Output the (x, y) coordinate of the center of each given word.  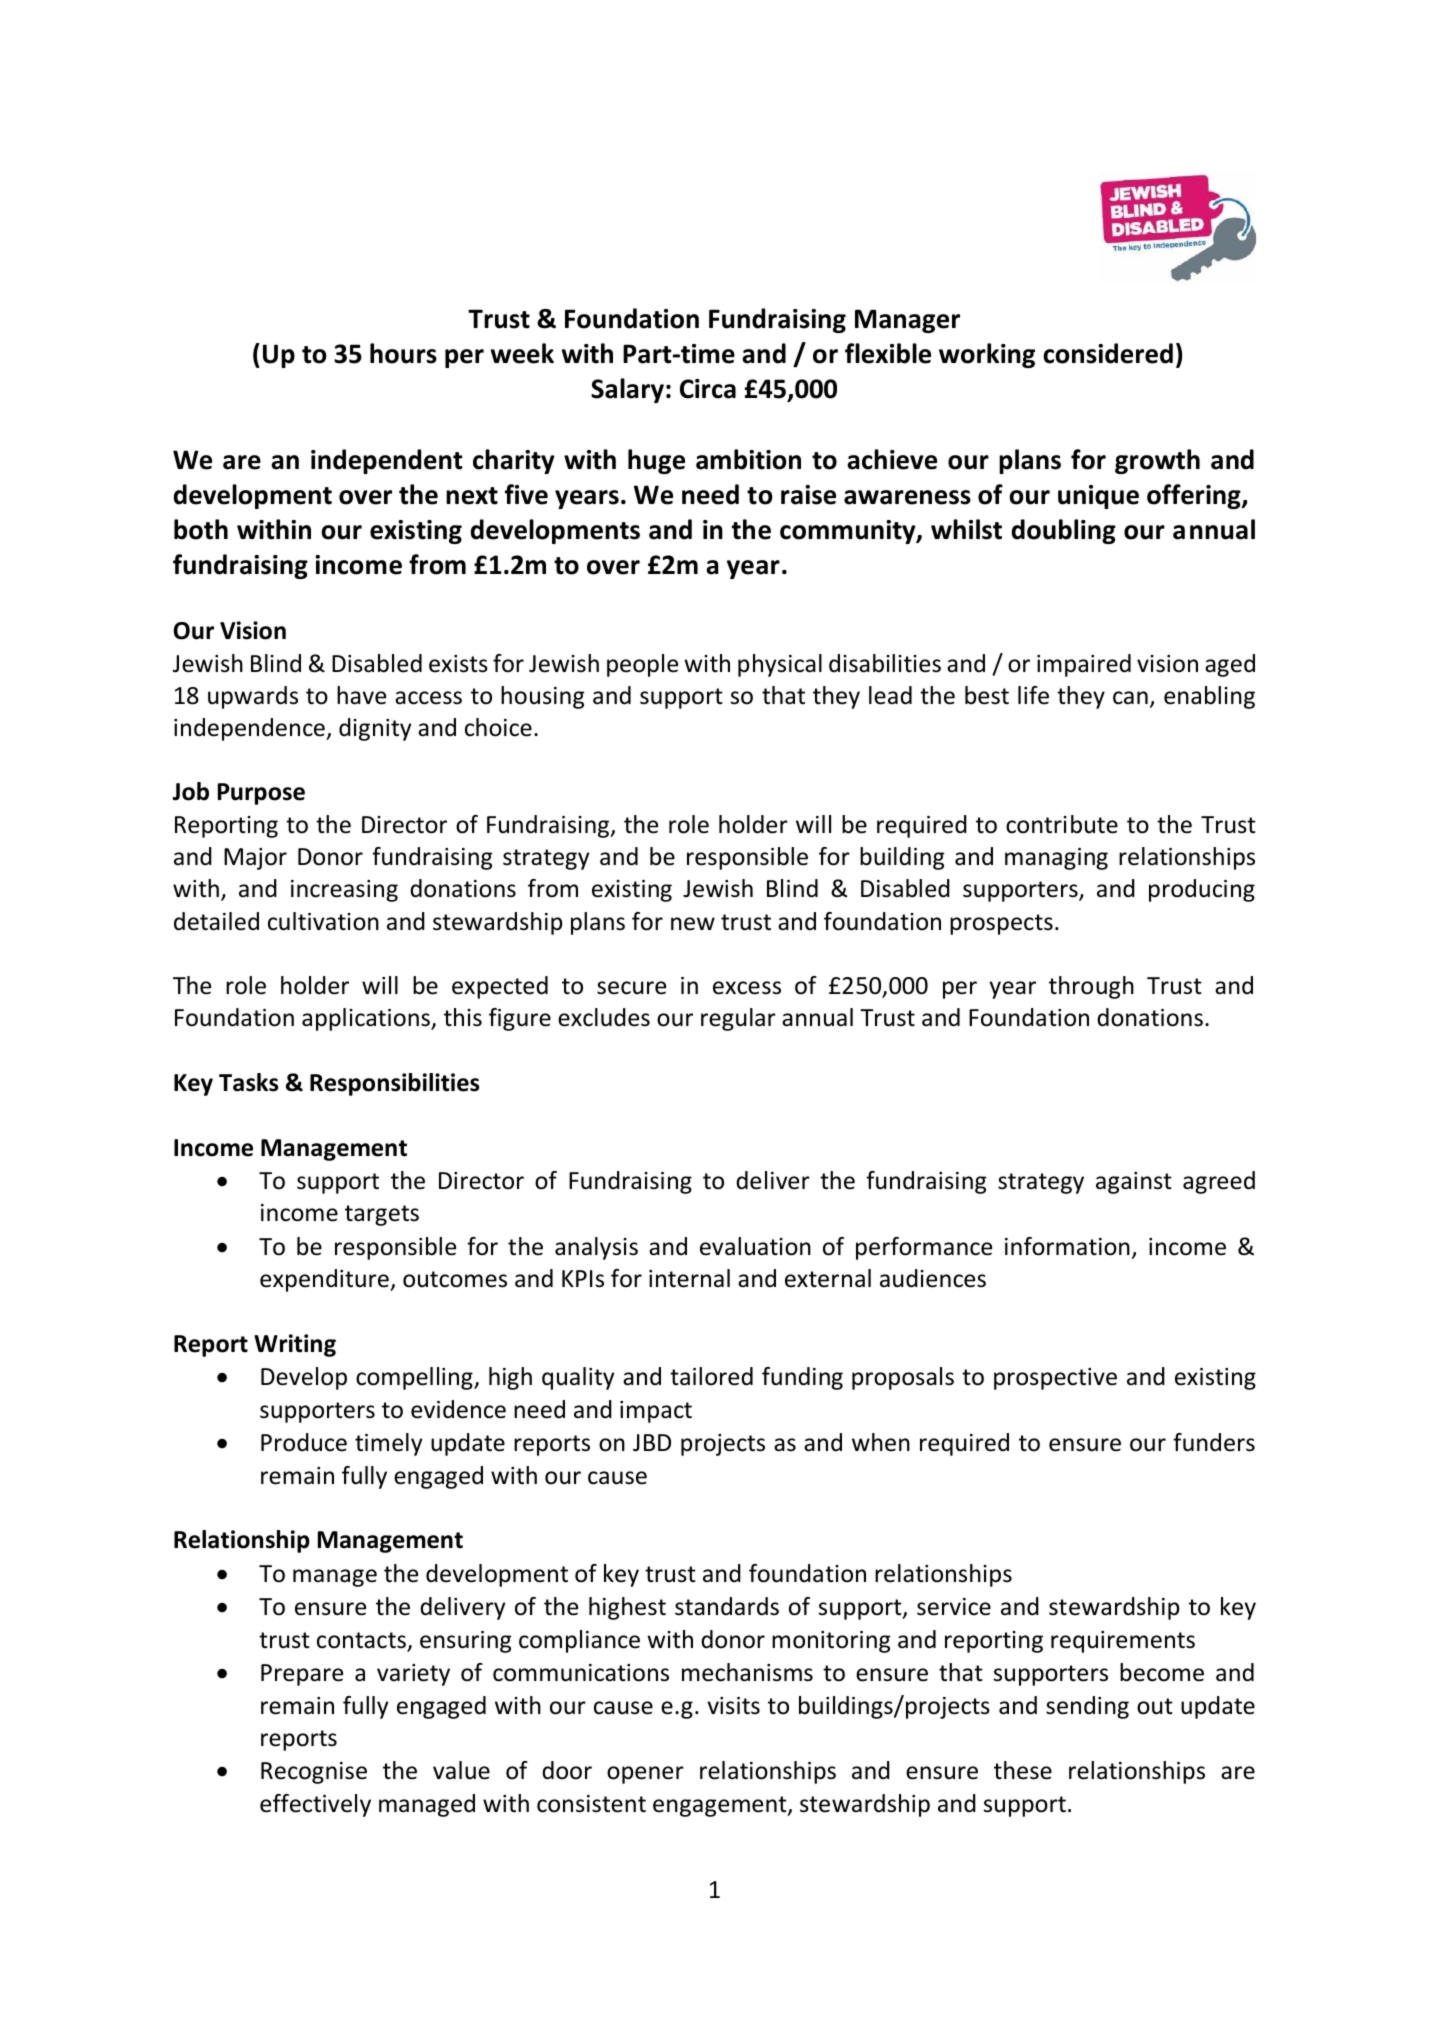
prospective (1055, 1379)
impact (656, 1412)
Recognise (314, 1773)
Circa (708, 389)
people (642, 665)
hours (403, 353)
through (1091, 987)
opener (645, 1775)
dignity (375, 729)
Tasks (249, 1082)
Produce (304, 1442)
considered (1108, 353)
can (1130, 698)
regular (738, 1019)
